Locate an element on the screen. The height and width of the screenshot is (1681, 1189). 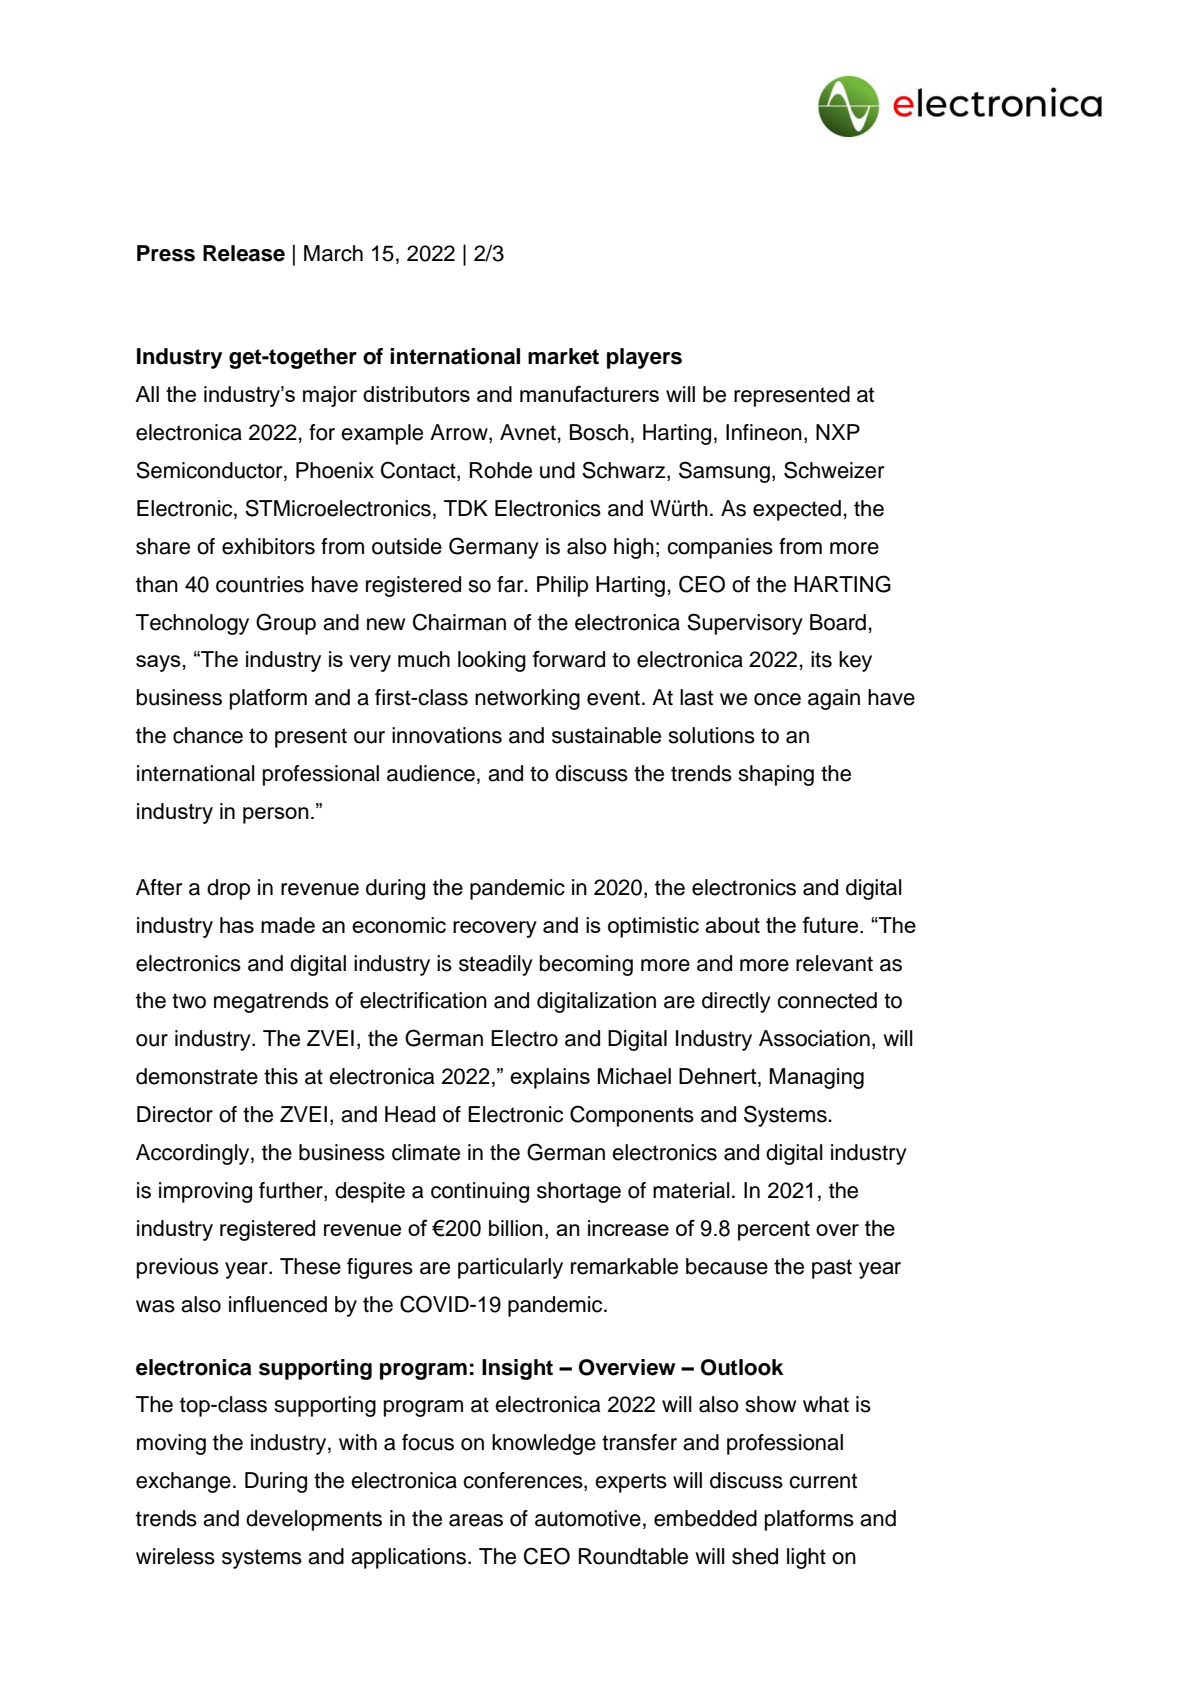
Supervisory is located at coordinates (745, 624).
